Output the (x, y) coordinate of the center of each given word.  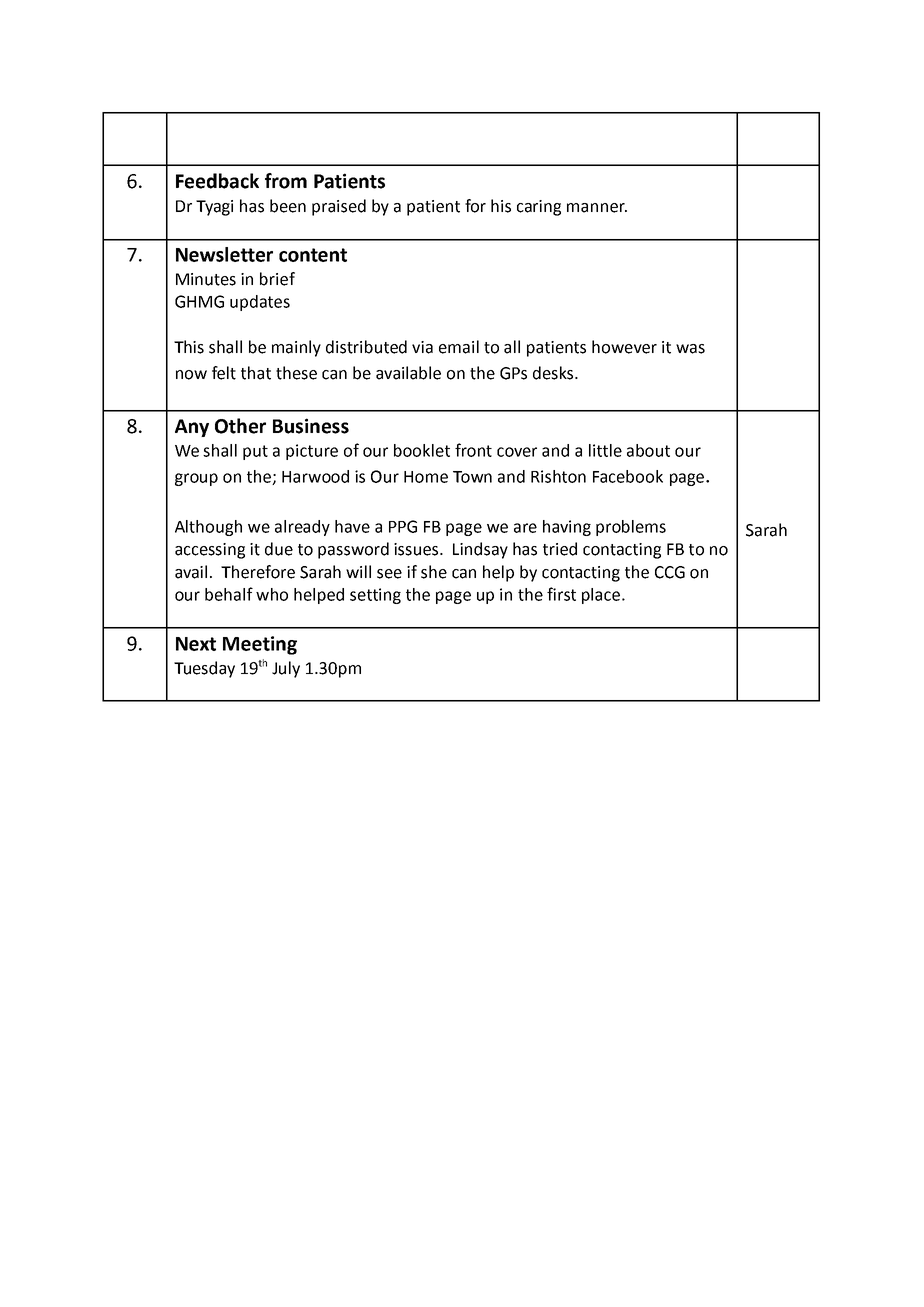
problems (631, 528)
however (624, 347)
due (279, 549)
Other (240, 426)
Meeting (260, 645)
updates (260, 303)
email (459, 347)
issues (417, 549)
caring (539, 208)
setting (375, 596)
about (648, 450)
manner (597, 208)
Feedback (217, 181)
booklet (422, 450)
